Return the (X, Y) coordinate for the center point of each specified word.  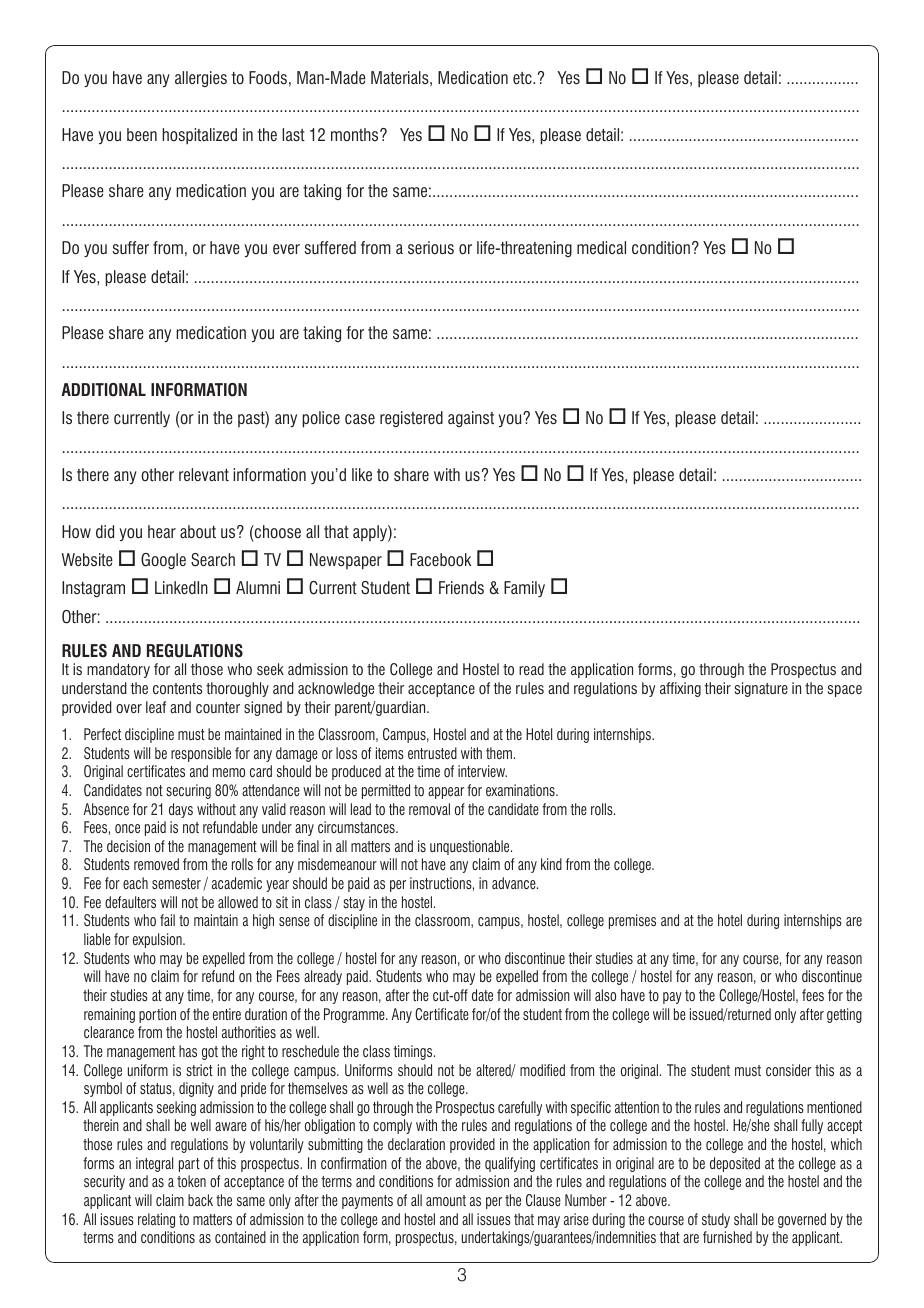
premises (632, 921)
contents (177, 688)
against (471, 419)
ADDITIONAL (103, 390)
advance (515, 883)
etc (523, 78)
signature (761, 689)
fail (167, 920)
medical (601, 247)
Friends (461, 587)
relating (156, 1220)
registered (411, 419)
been (142, 134)
